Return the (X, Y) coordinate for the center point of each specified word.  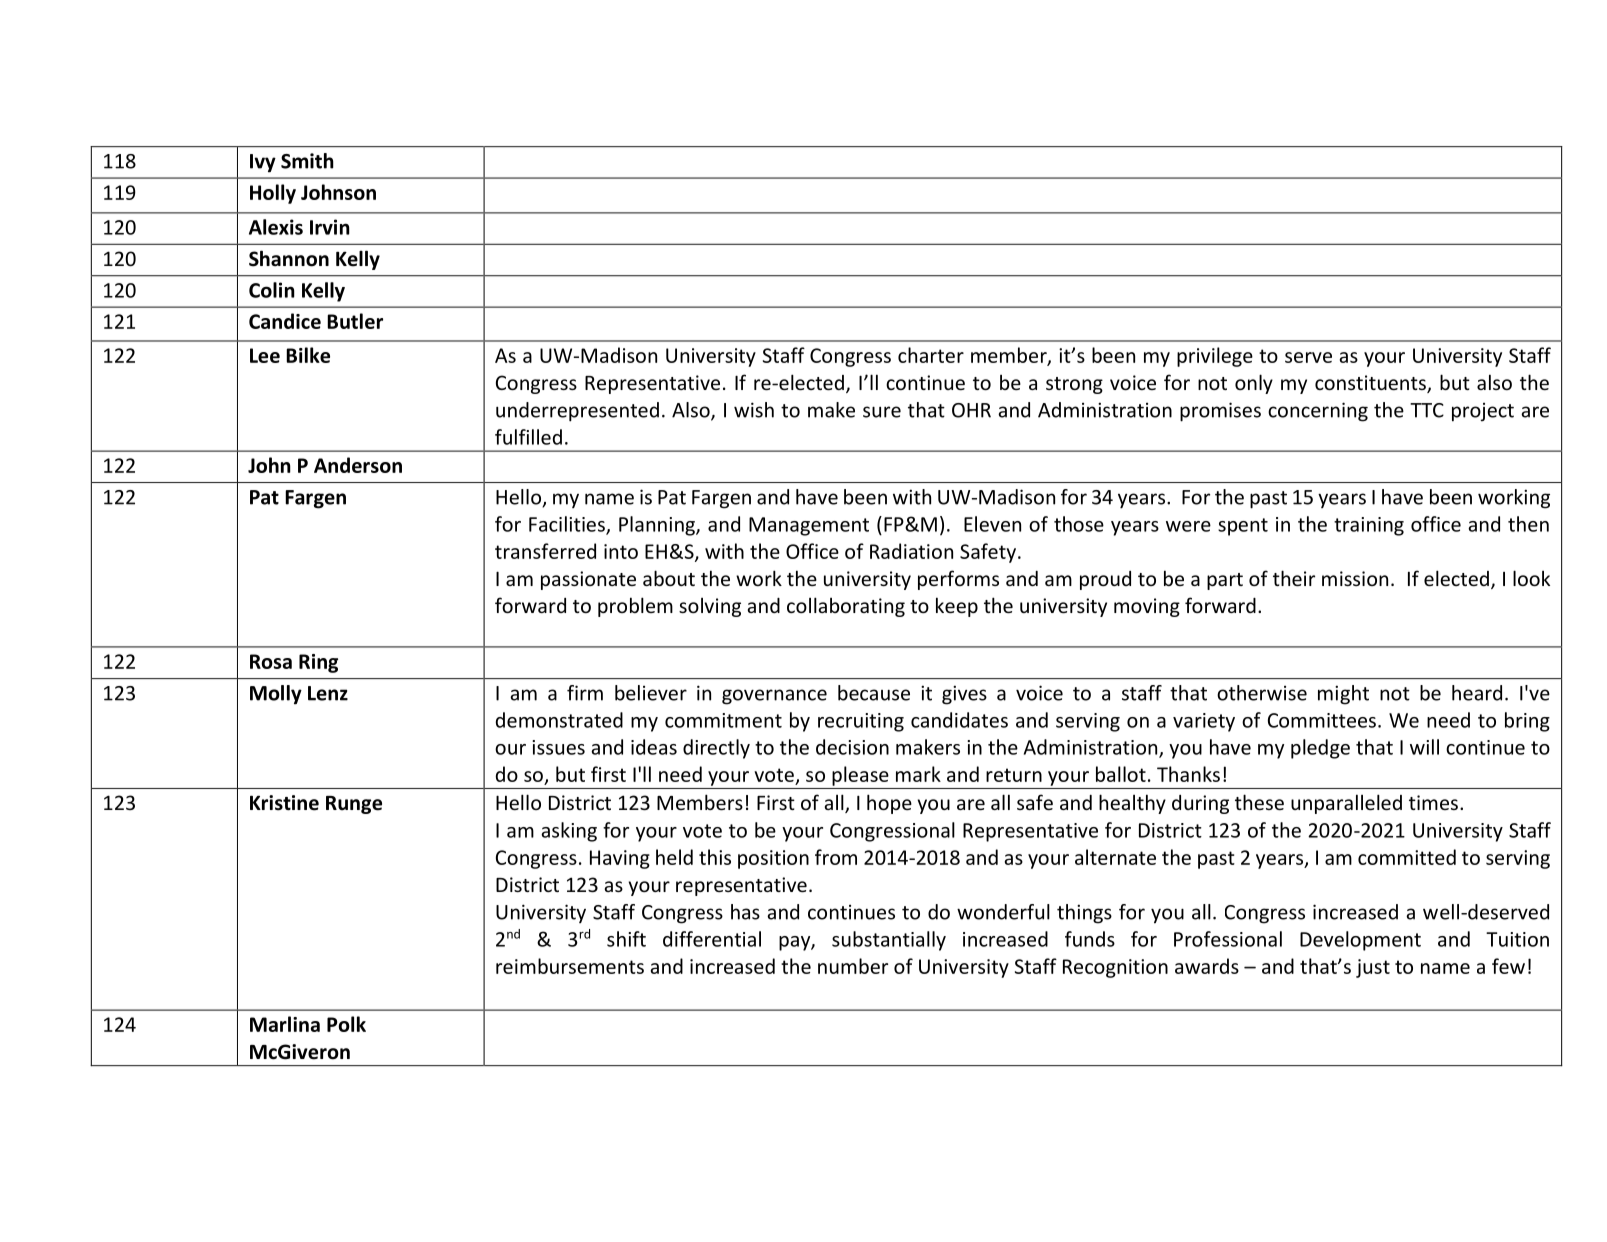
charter (931, 355)
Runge (354, 805)
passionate (588, 580)
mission (1355, 578)
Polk (346, 1024)
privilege (1215, 357)
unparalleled (1346, 804)
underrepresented (577, 412)
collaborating (846, 607)
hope (889, 804)
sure (882, 412)
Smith (307, 161)
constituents (1371, 384)
